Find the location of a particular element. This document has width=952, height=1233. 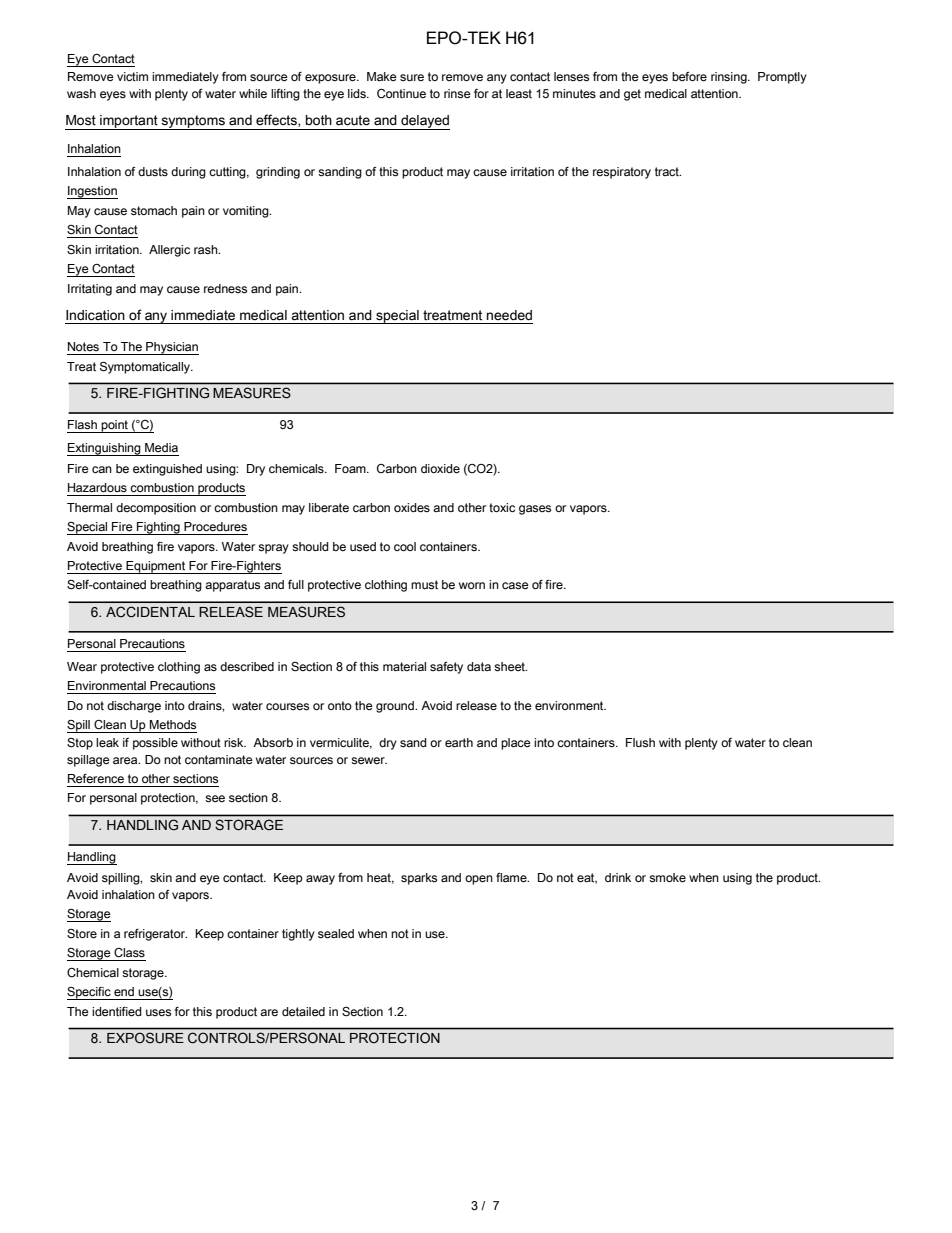

delayed is located at coordinates (424, 122).
